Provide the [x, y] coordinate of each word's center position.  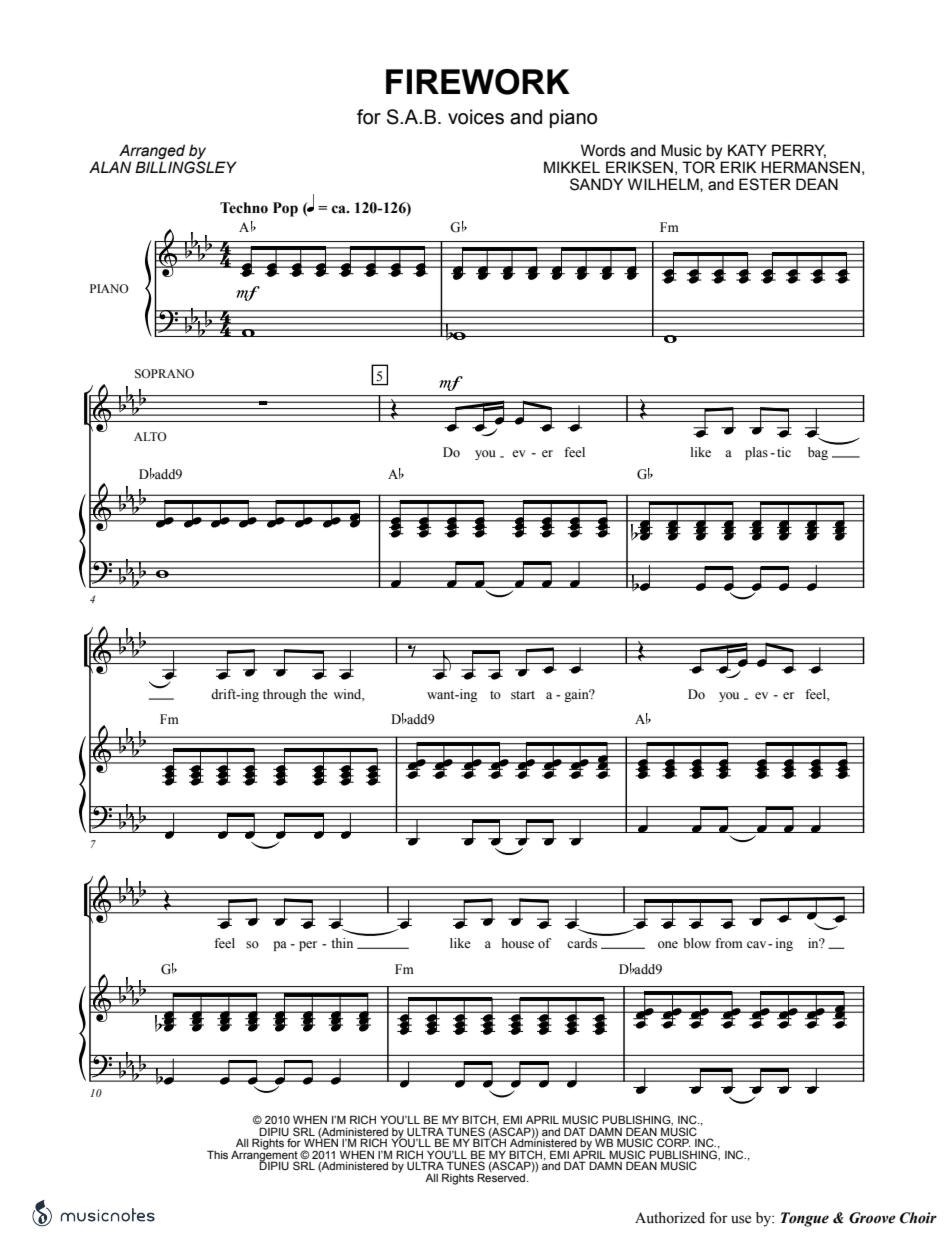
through [284, 695]
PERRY [799, 151]
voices [476, 117]
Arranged [152, 151]
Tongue [805, 1219]
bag [818, 453]
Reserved [502, 1176]
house [518, 943]
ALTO [150, 436]
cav [758, 944]
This [217, 1154]
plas [756, 453]
